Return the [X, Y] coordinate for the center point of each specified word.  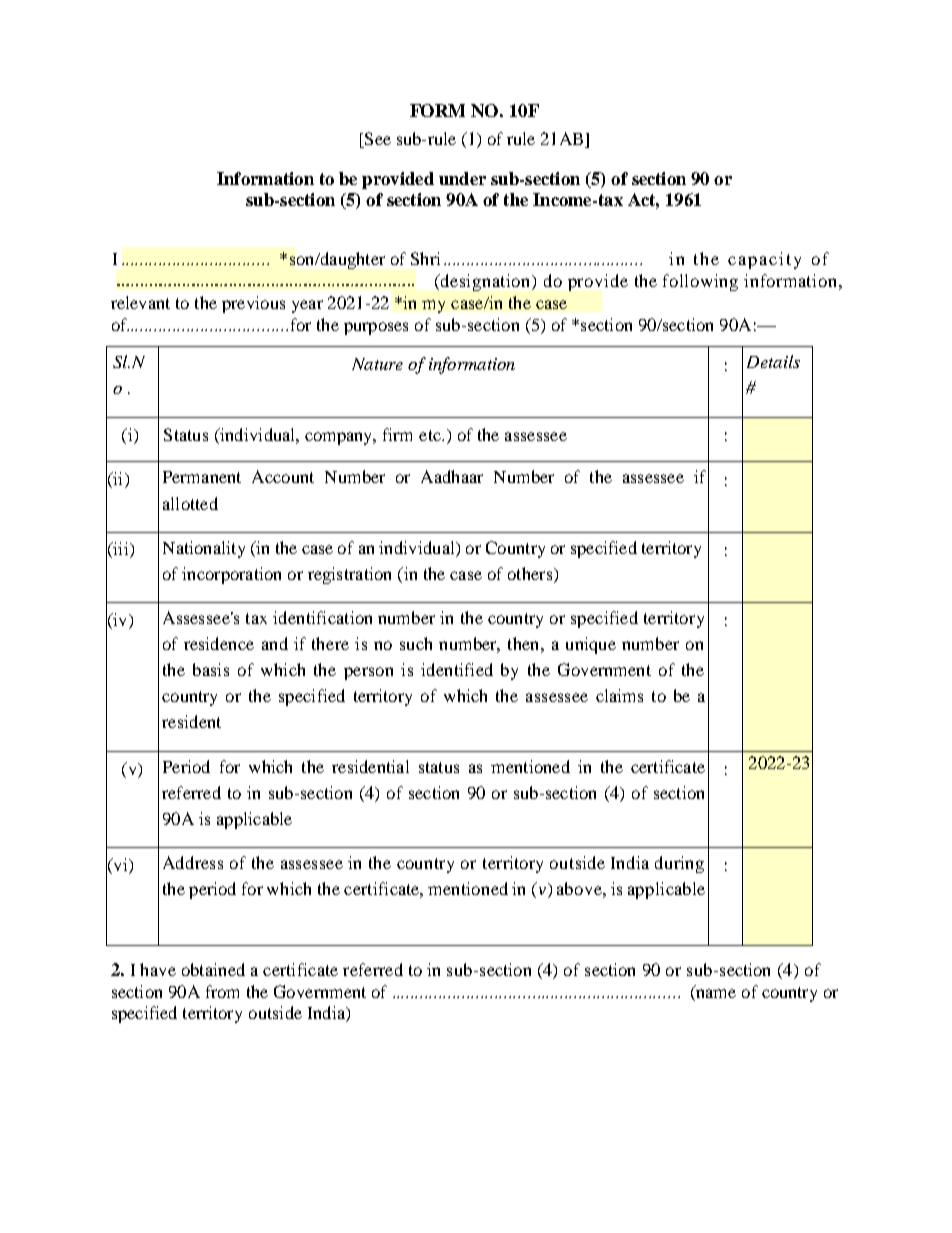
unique [591, 645]
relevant [140, 302]
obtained [213, 969]
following [700, 282]
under [462, 178]
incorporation [231, 575]
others [531, 573]
